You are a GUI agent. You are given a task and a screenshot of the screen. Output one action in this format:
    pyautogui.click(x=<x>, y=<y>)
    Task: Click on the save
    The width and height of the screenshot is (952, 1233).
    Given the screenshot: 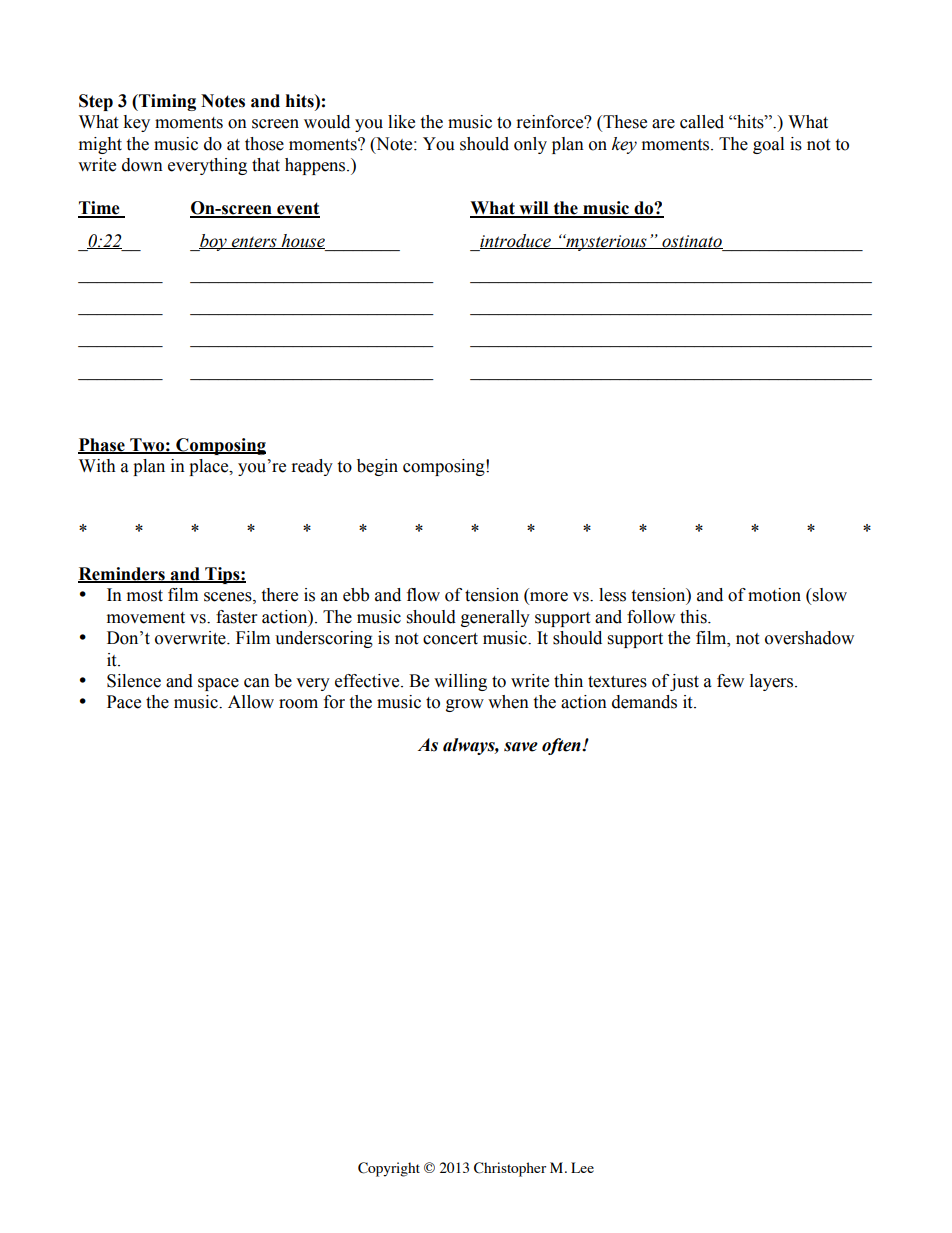 What is the action you would take?
    pyautogui.click(x=521, y=747)
